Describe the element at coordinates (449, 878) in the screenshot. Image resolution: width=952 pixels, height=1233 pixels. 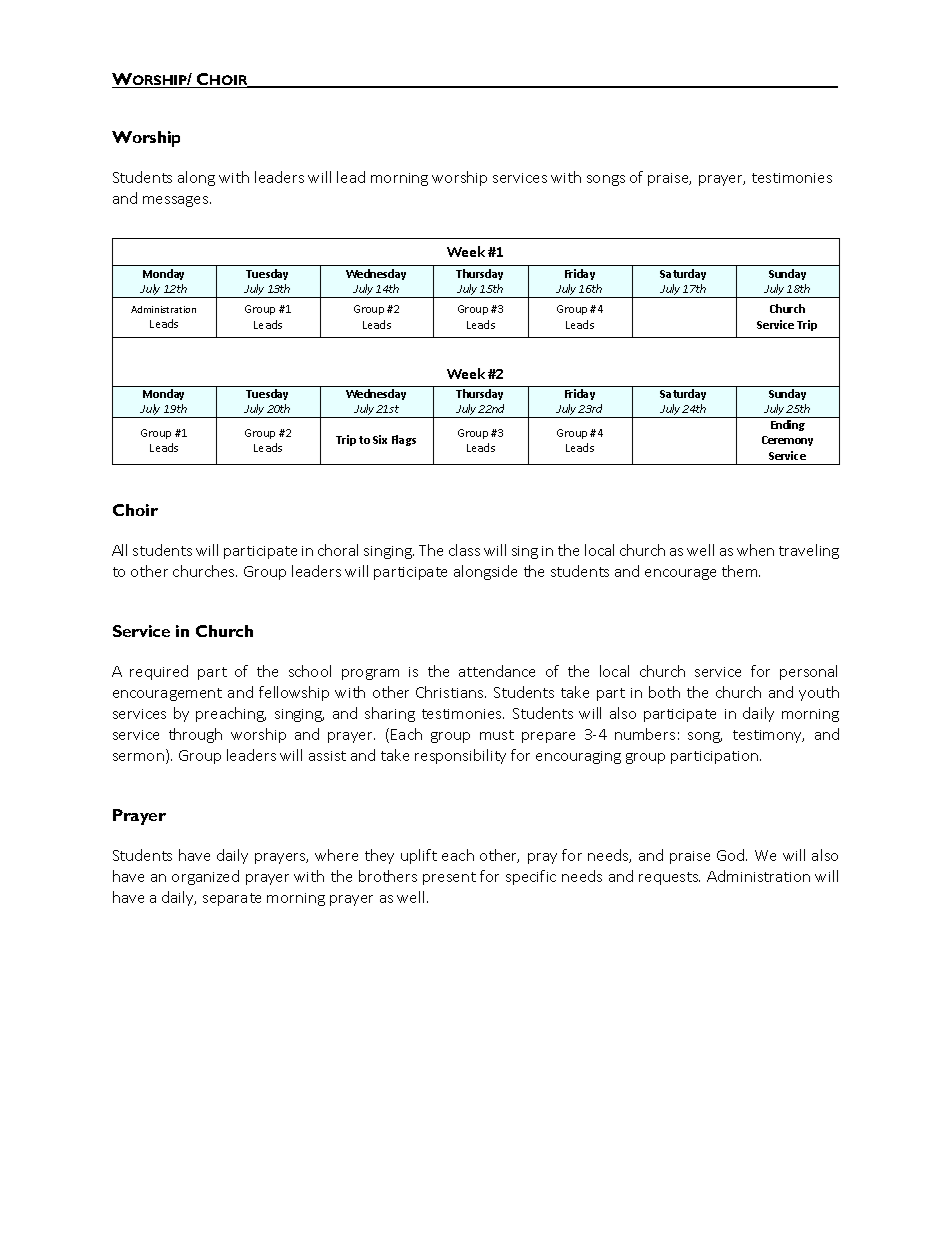
I see `present` at that location.
